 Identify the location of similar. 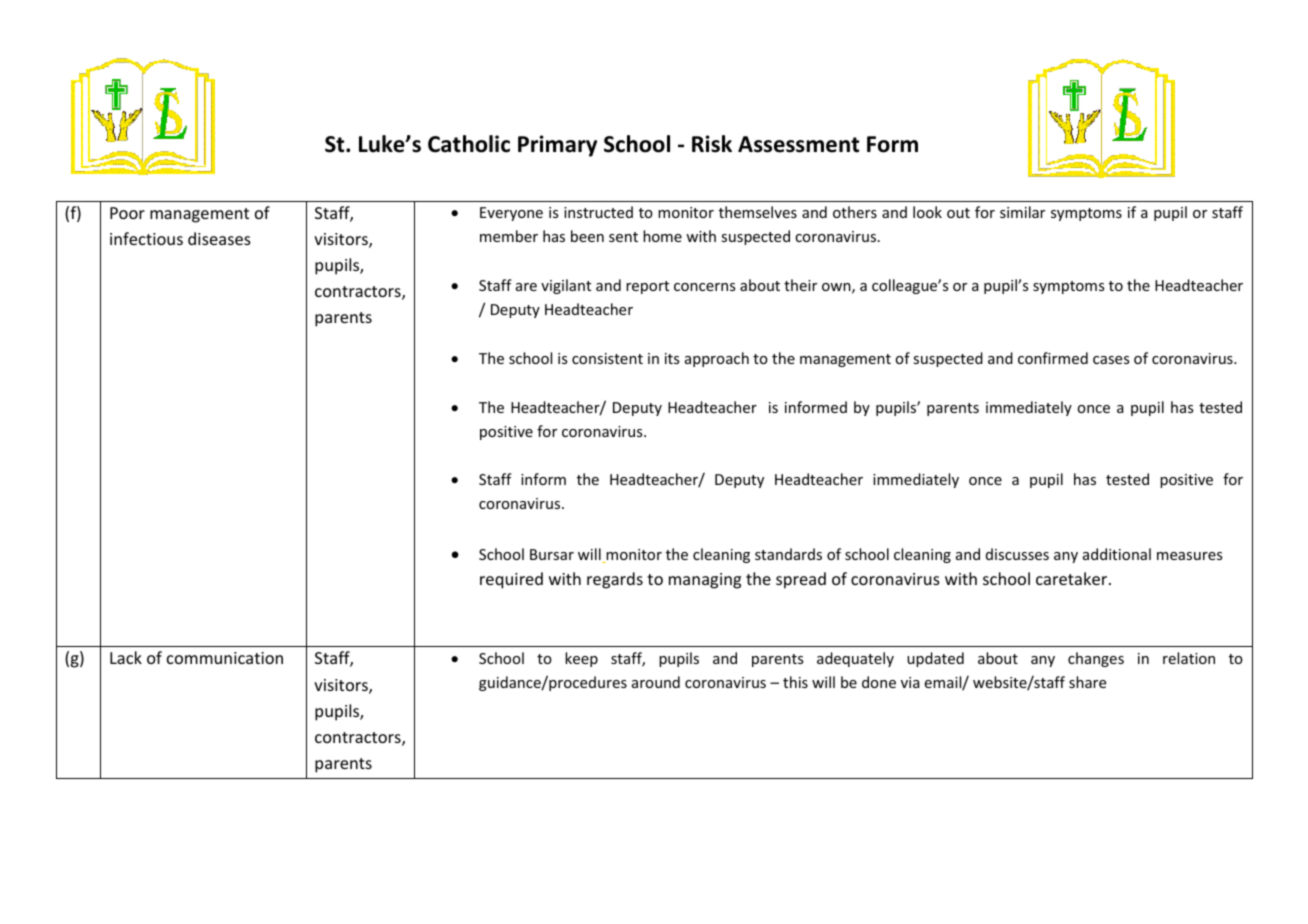
(1022, 212).
